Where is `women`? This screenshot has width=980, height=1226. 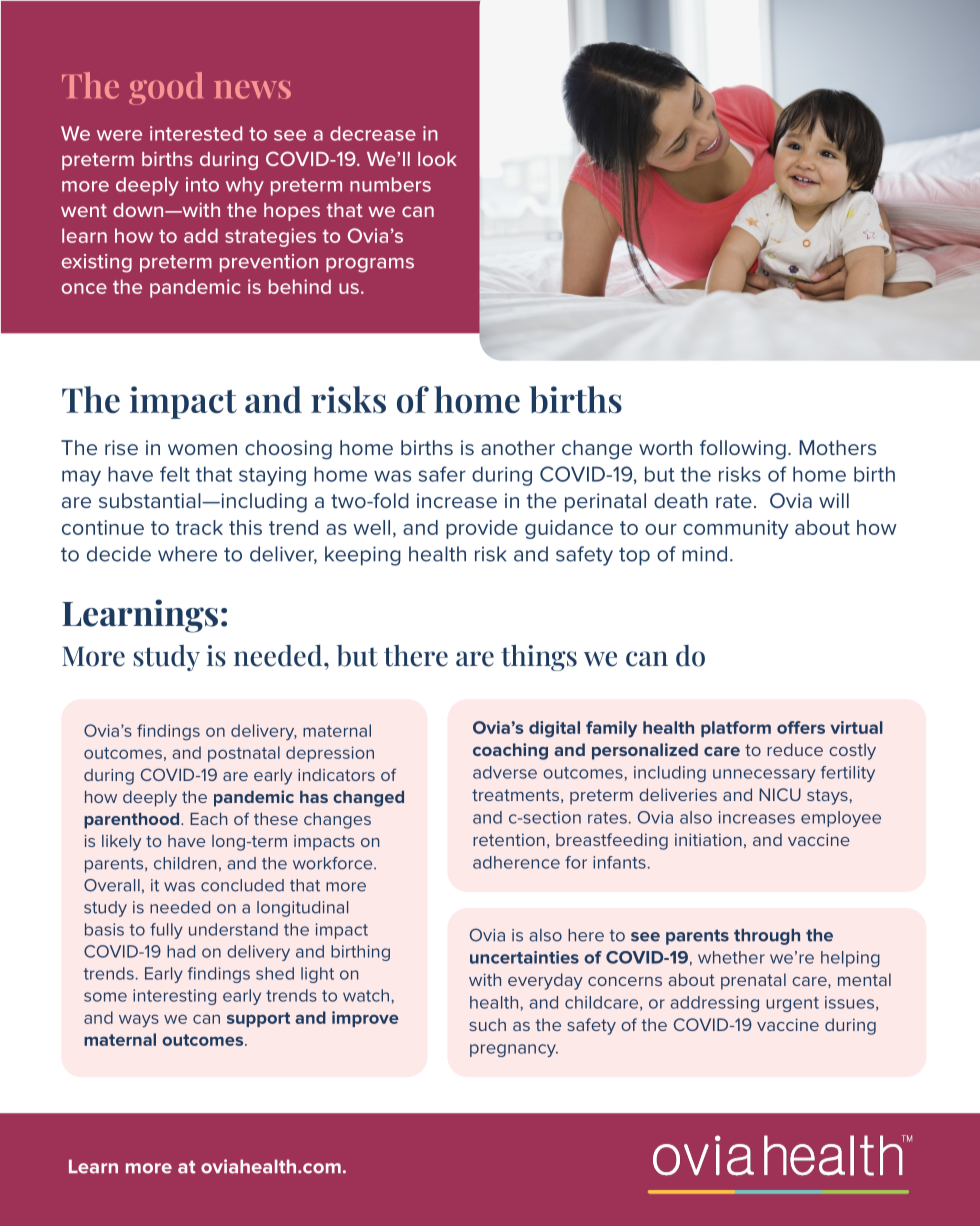
women is located at coordinates (202, 449).
